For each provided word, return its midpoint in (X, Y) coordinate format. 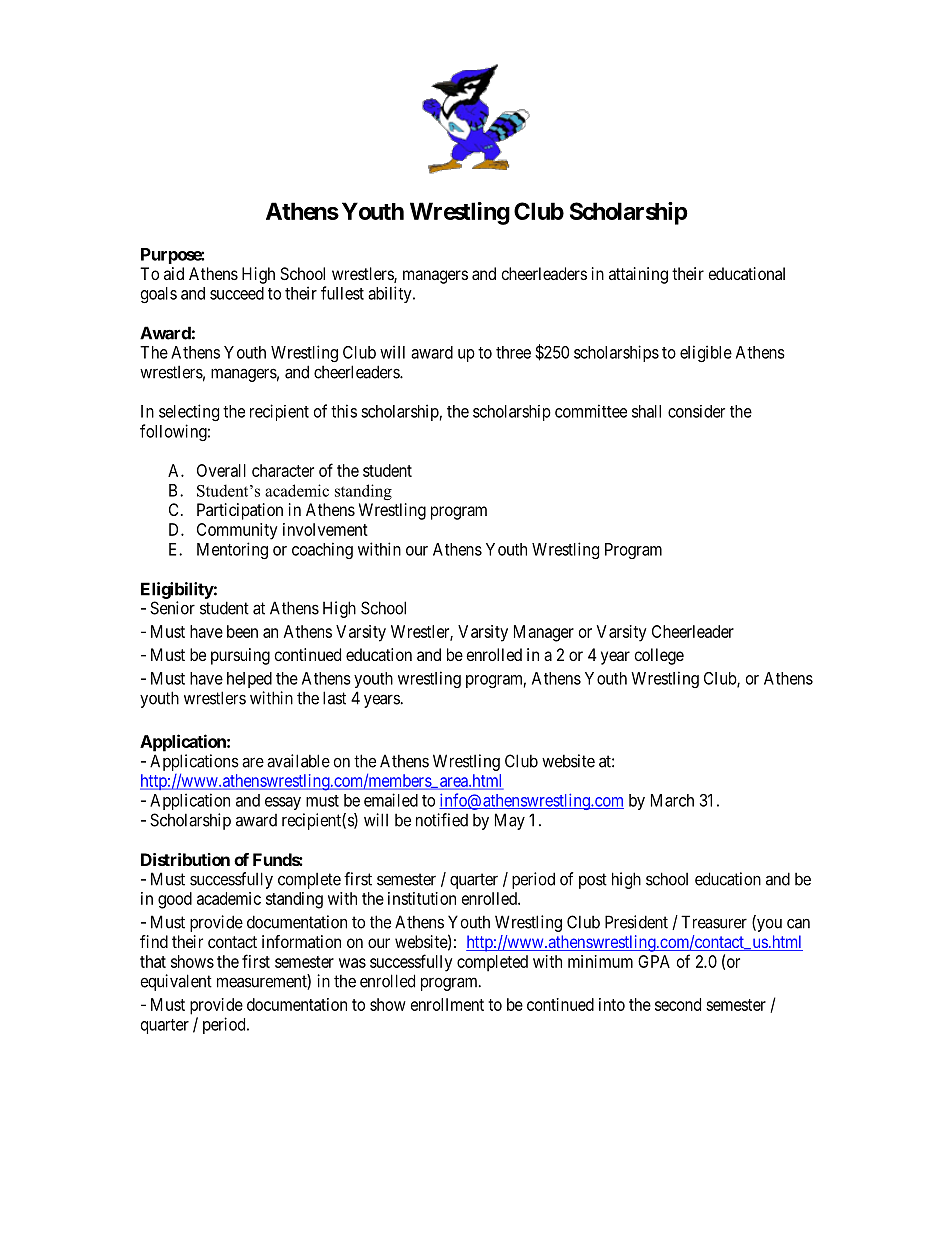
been (242, 631)
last (334, 698)
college (659, 656)
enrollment (447, 1004)
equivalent (176, 982)
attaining (638, 275)
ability (391, 294)
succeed (237, 293)
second (678, 1004)
